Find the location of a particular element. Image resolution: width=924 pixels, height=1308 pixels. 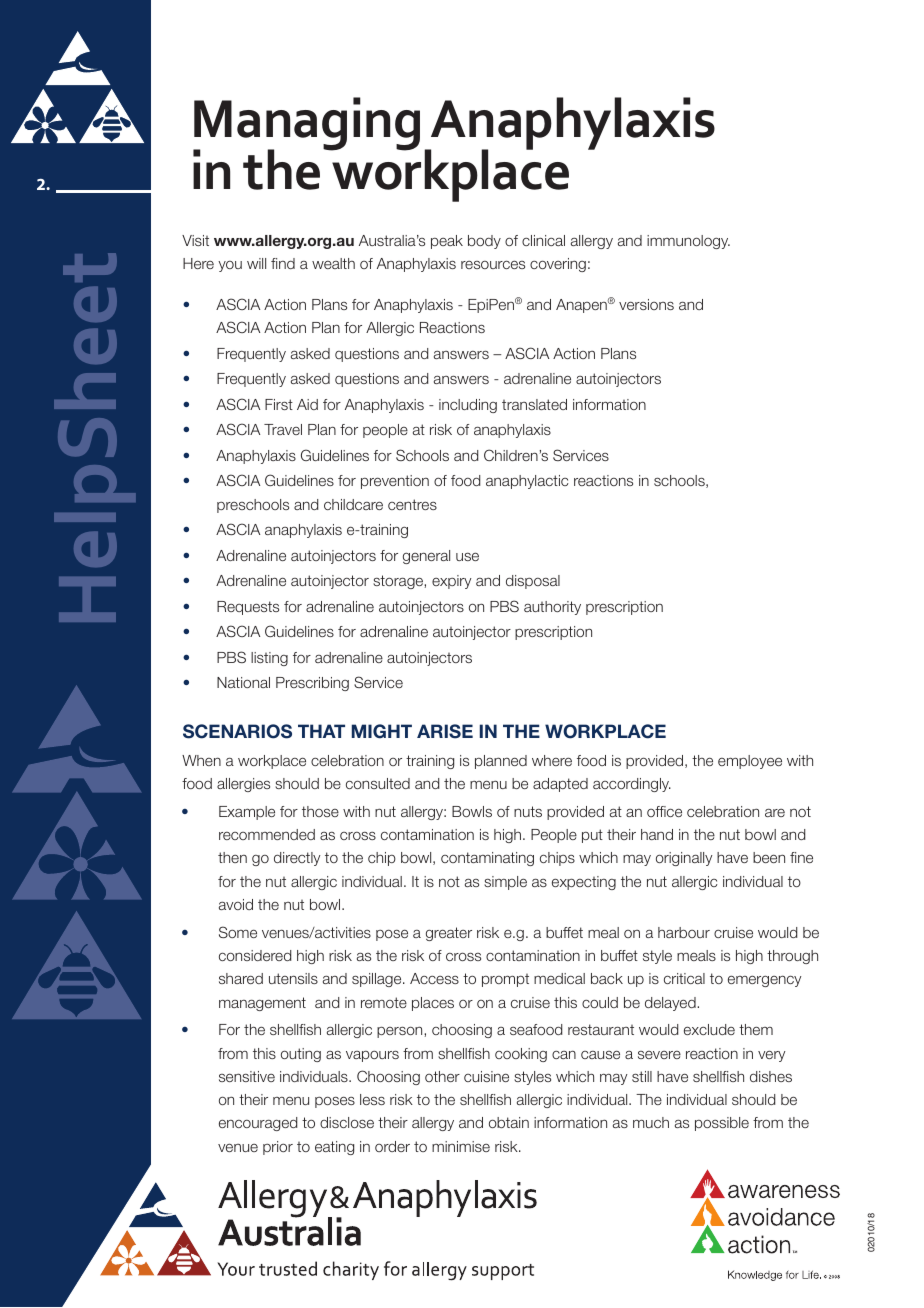

translated is located at coordinates (534, 404).
